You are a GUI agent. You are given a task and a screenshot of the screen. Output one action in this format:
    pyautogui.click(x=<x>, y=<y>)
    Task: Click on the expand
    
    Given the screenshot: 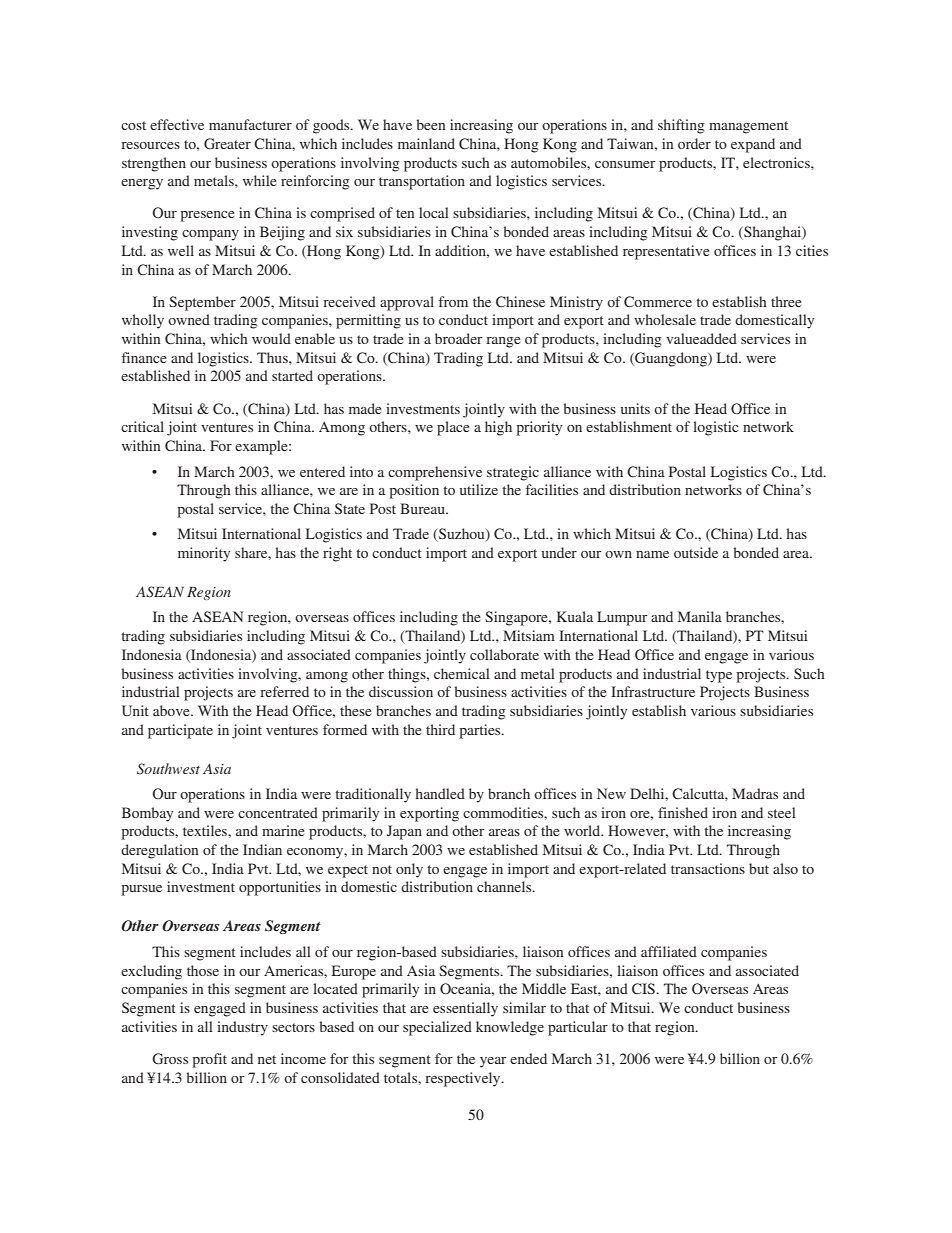 What is the action you would take?
    pyautogui.click(x=753, y=145)
